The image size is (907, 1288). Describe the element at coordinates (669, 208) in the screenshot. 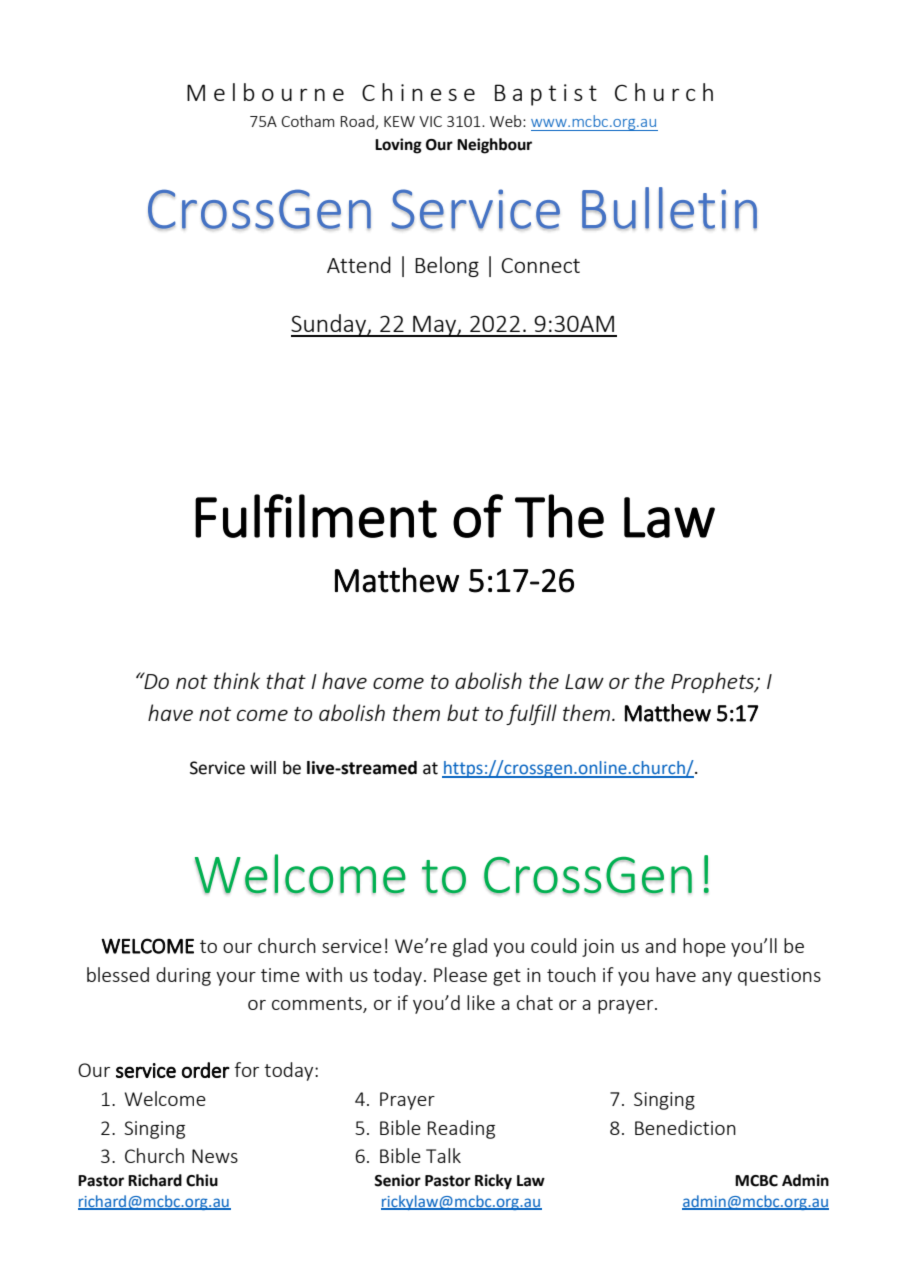

I see `Bulletin` at that location.
